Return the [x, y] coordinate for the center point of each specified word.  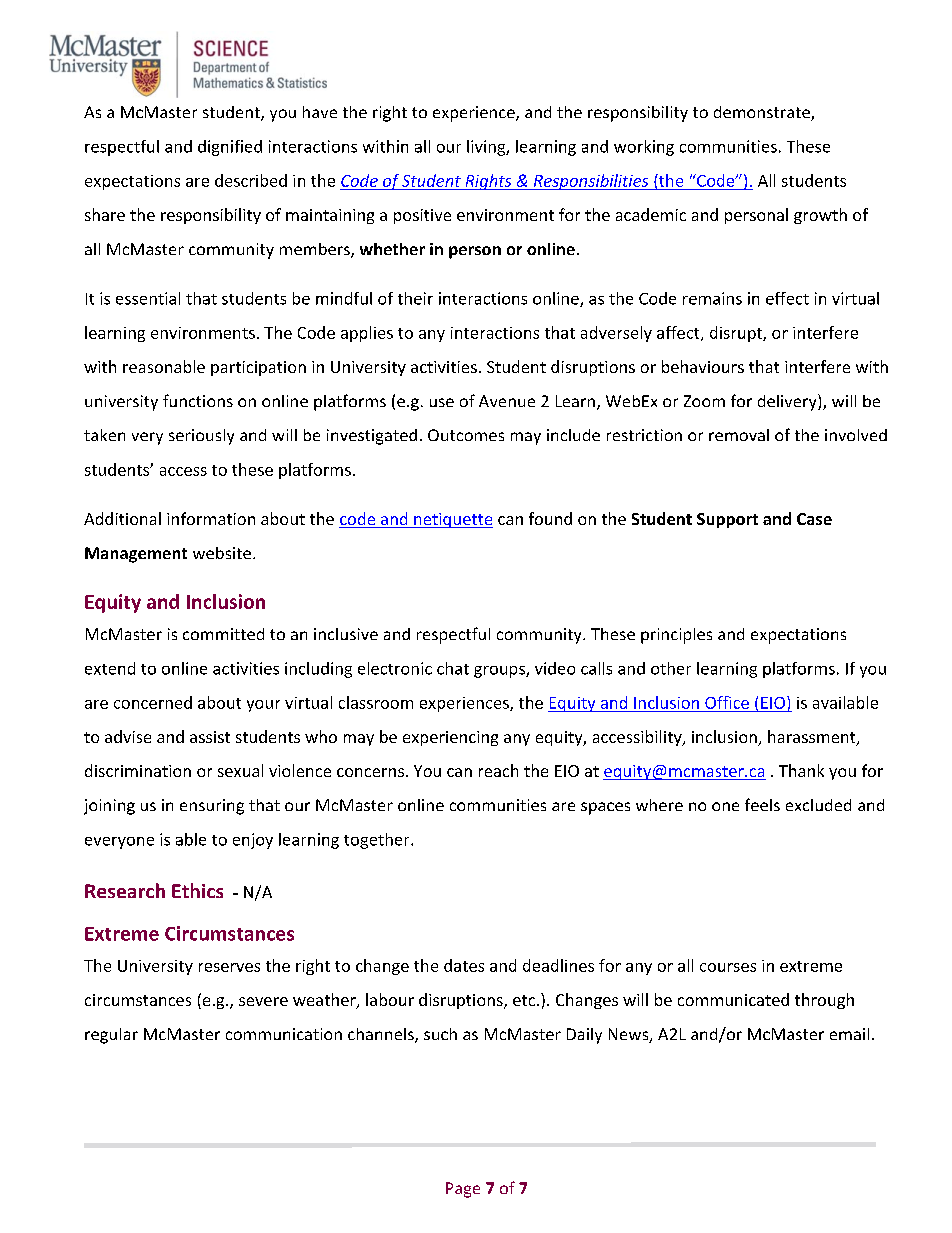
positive [422, 216]
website [222, 553]
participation [258, 368]
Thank [801, 770]
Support [727, 520]
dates [464, 965]
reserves [229, 967]
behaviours [703, 366]
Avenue [507, 401]
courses [728, 967]
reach [498, 770]
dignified [230, 148]
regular [111, 1036]
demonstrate [763, 113]
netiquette [452, 520]
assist [210, 737]
